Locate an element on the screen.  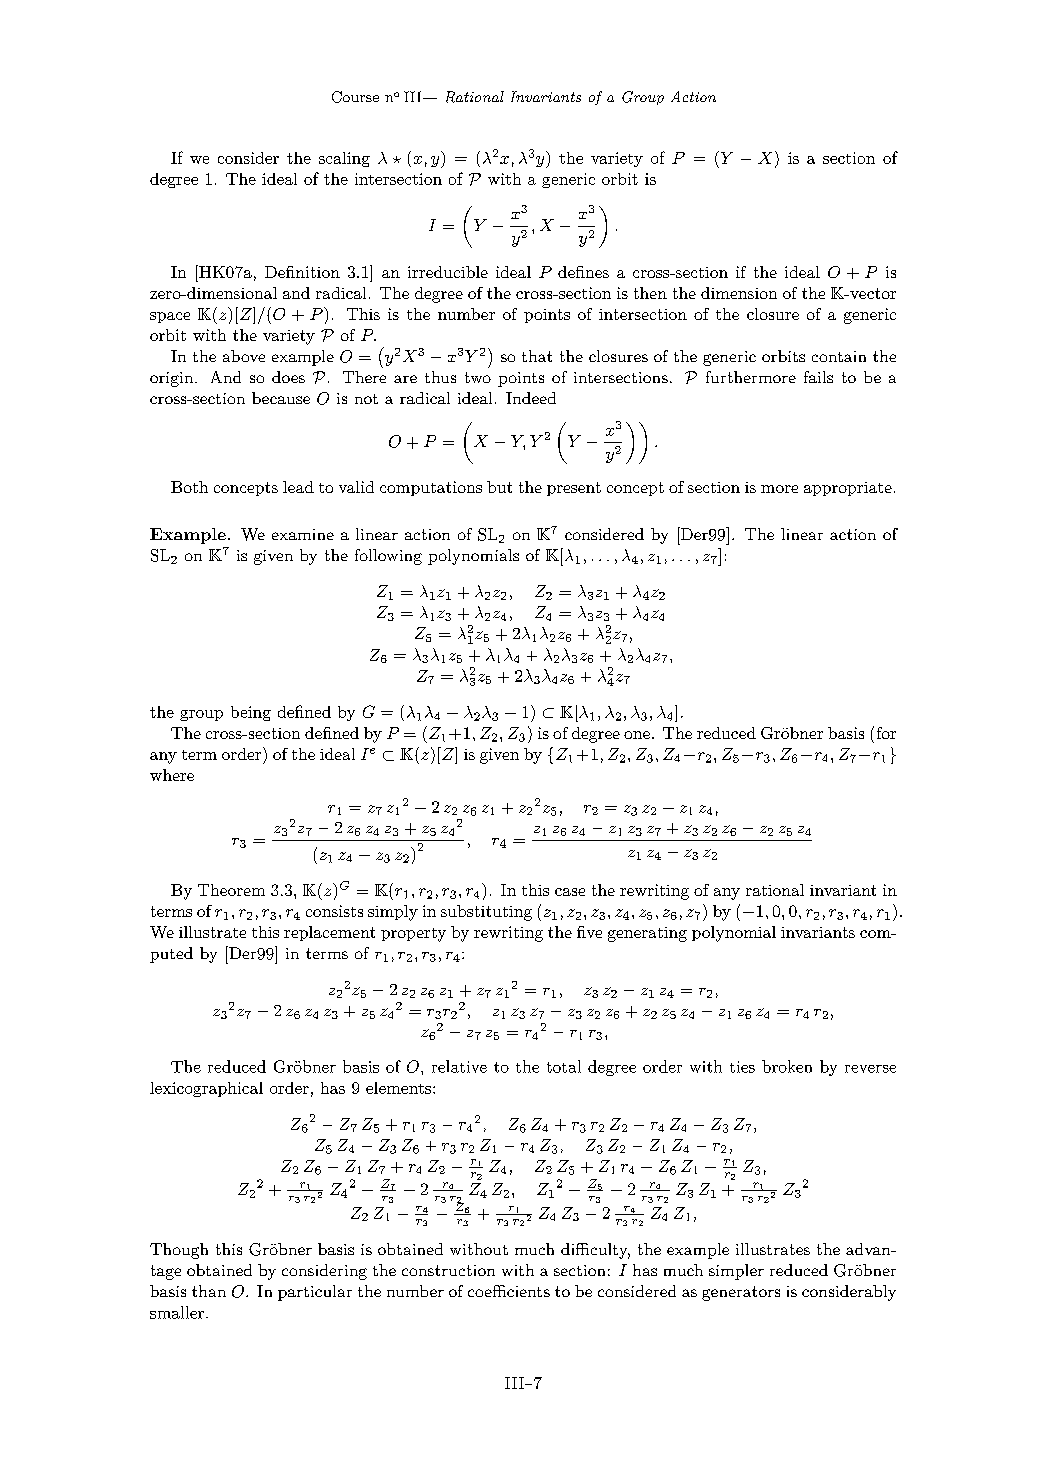
defines is located at coordinates (583, 272).
